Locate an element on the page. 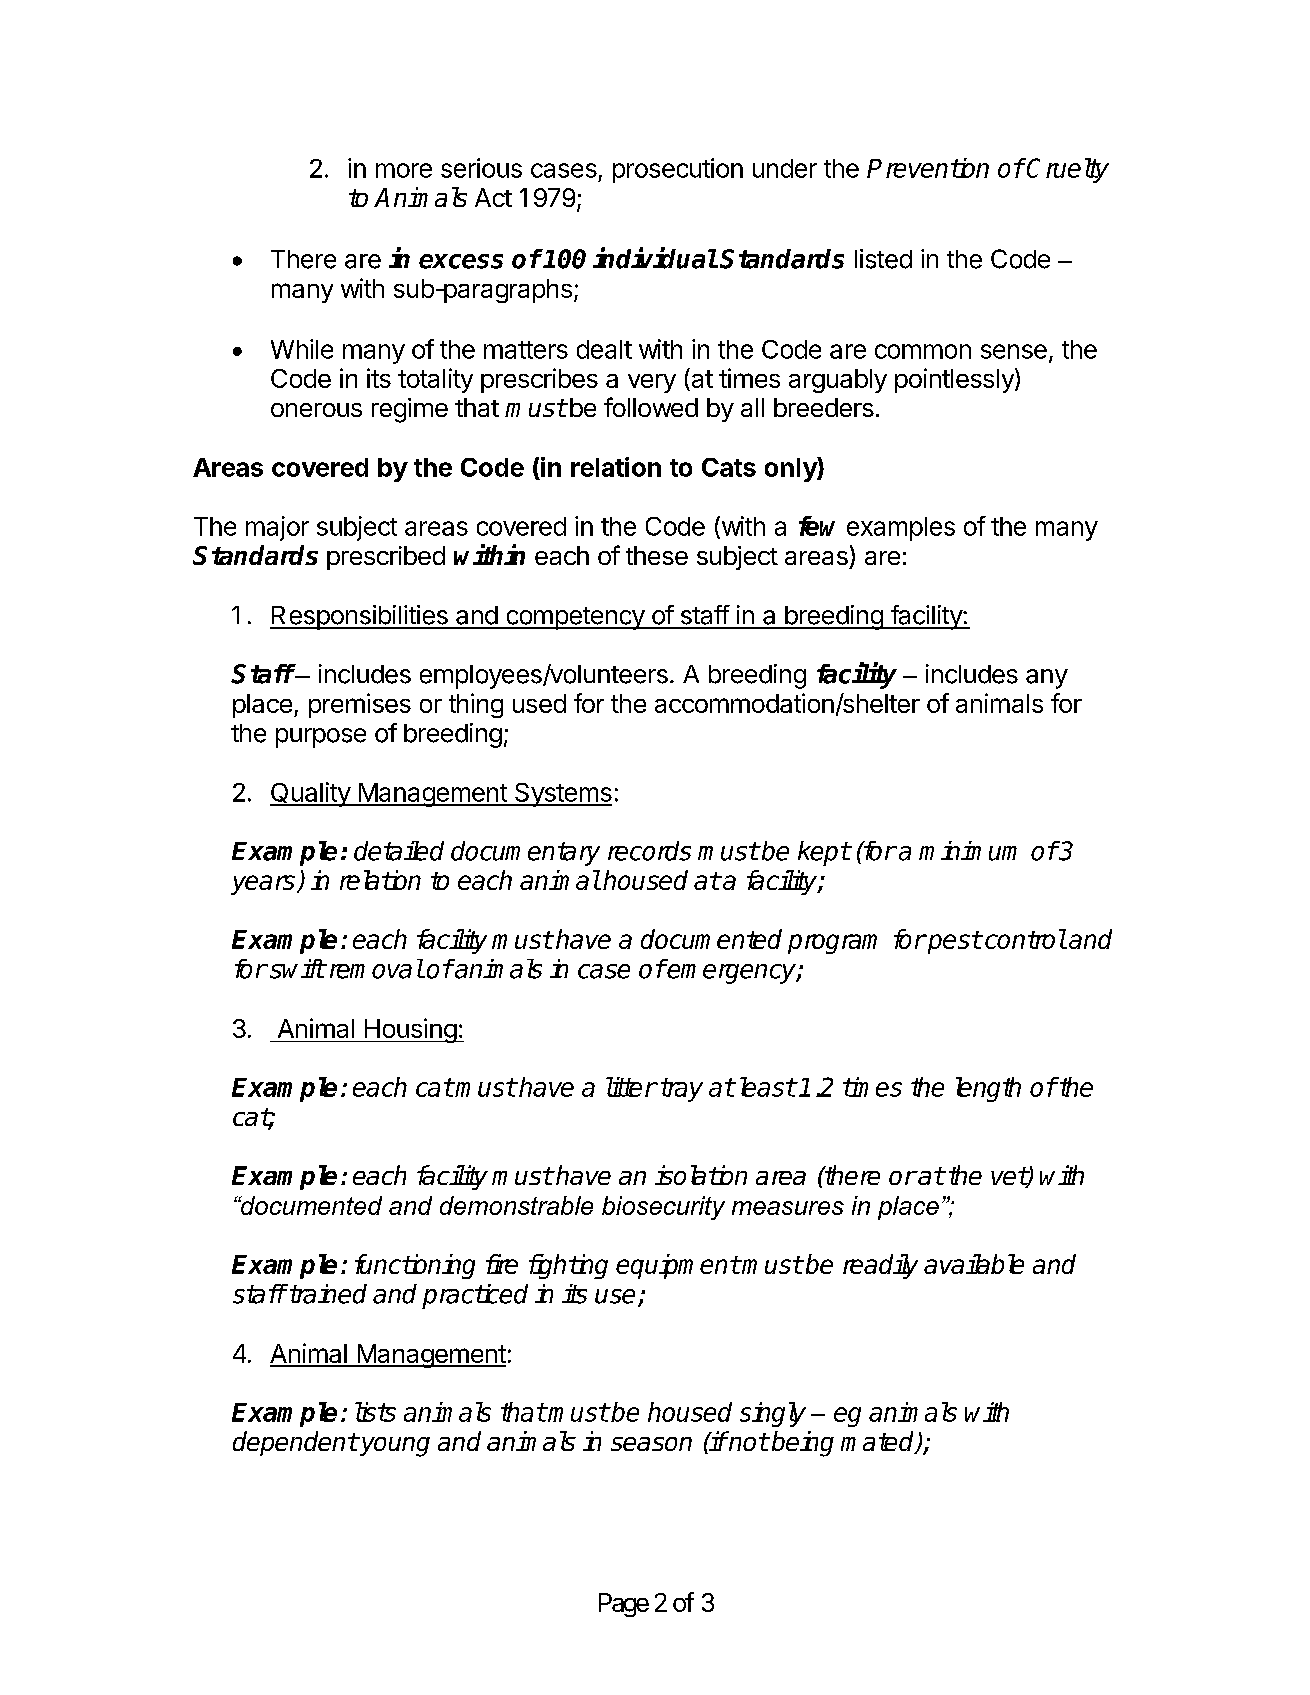 The width and height of the image is (1310, 1695). prosecution is located at coordinates (678, 170).
